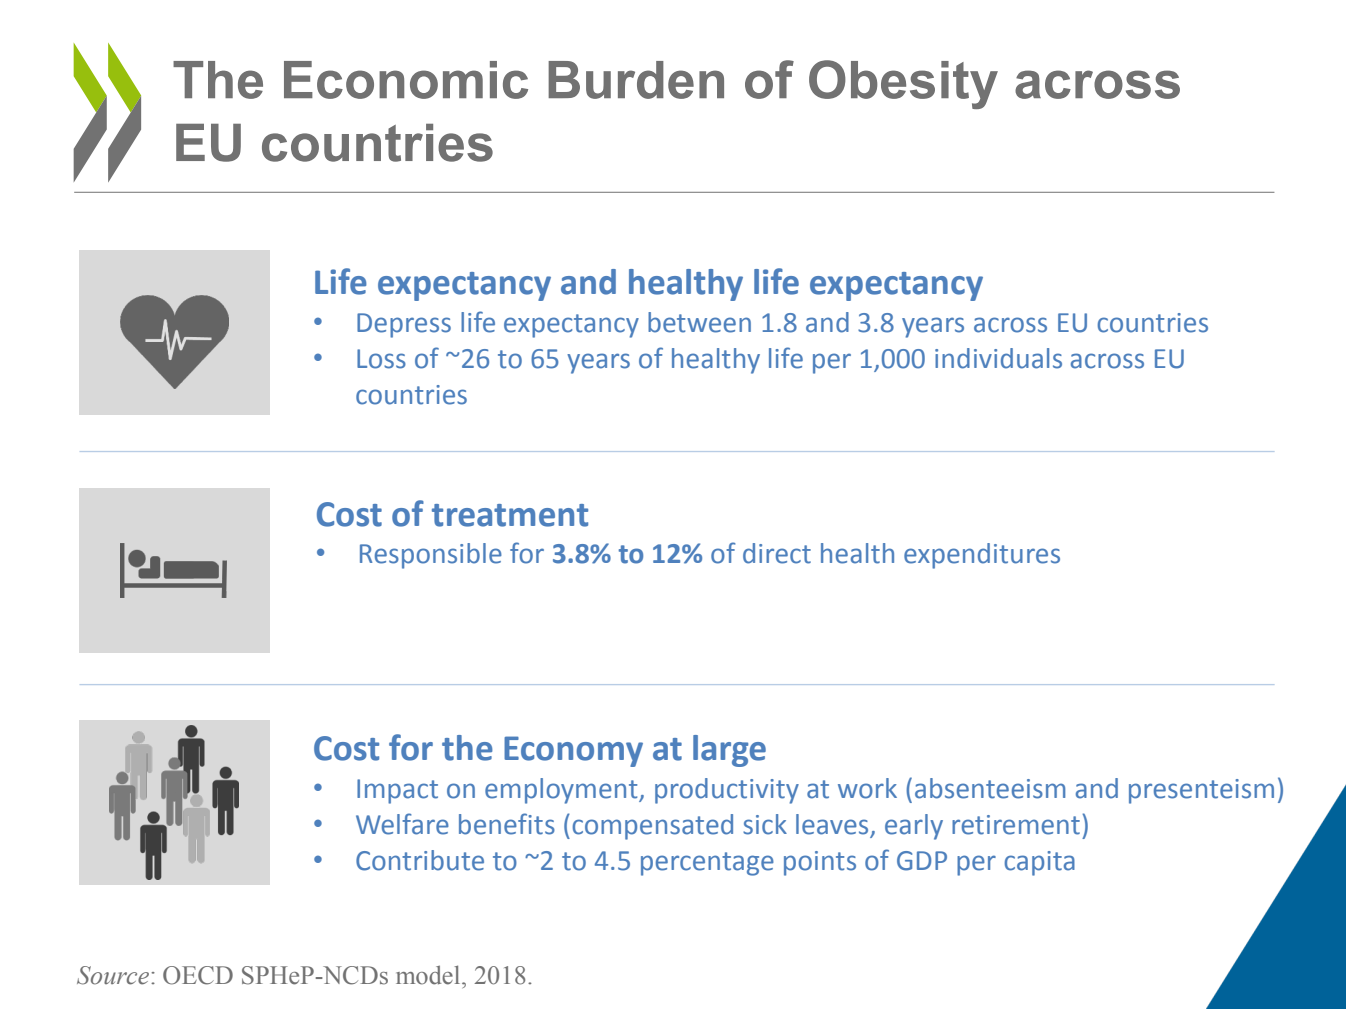  Describe the element at coordinates (998, 358) in the image. I see `individuals` at that location.
